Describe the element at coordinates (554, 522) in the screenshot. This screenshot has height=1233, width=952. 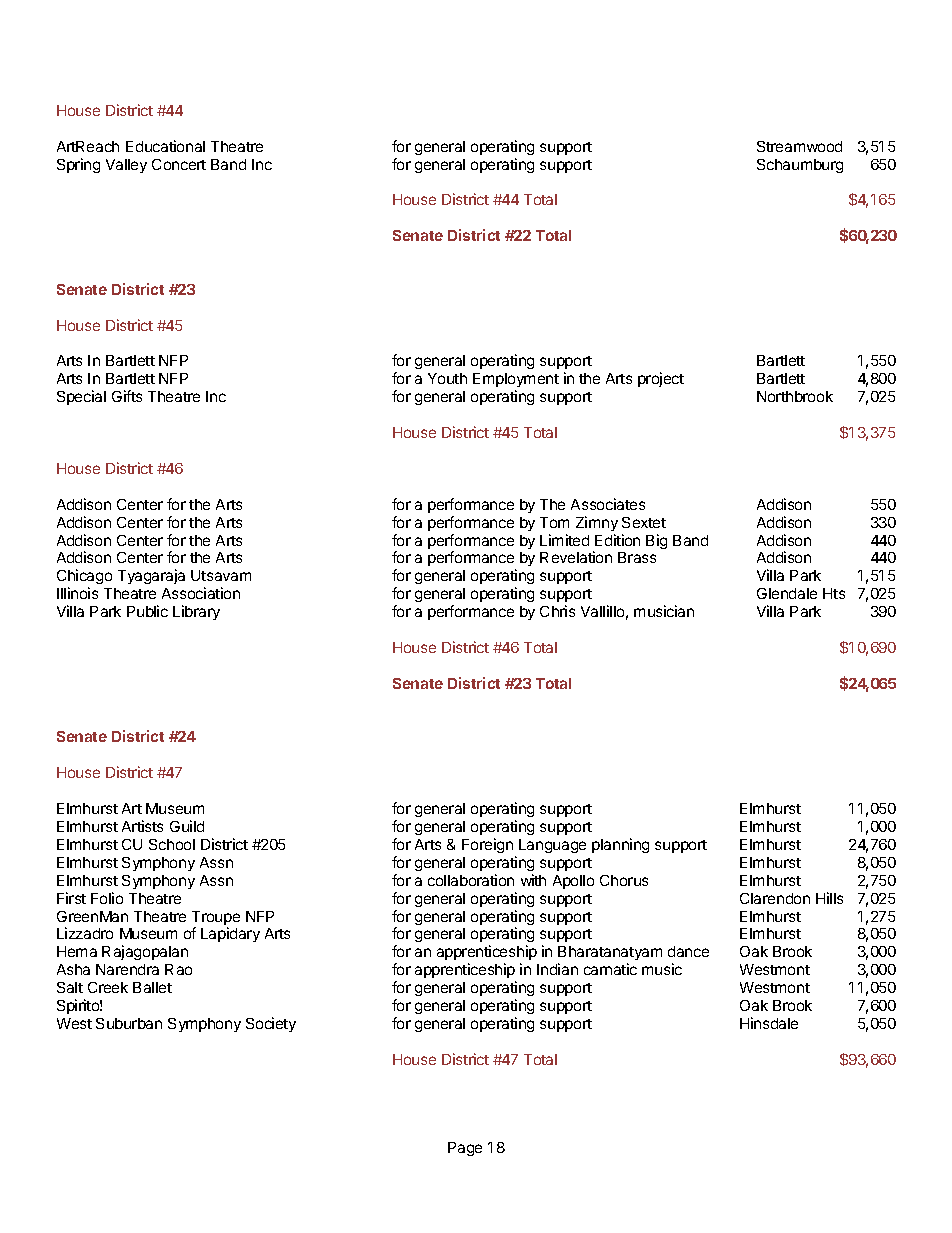
I see `Tom` at that location.
